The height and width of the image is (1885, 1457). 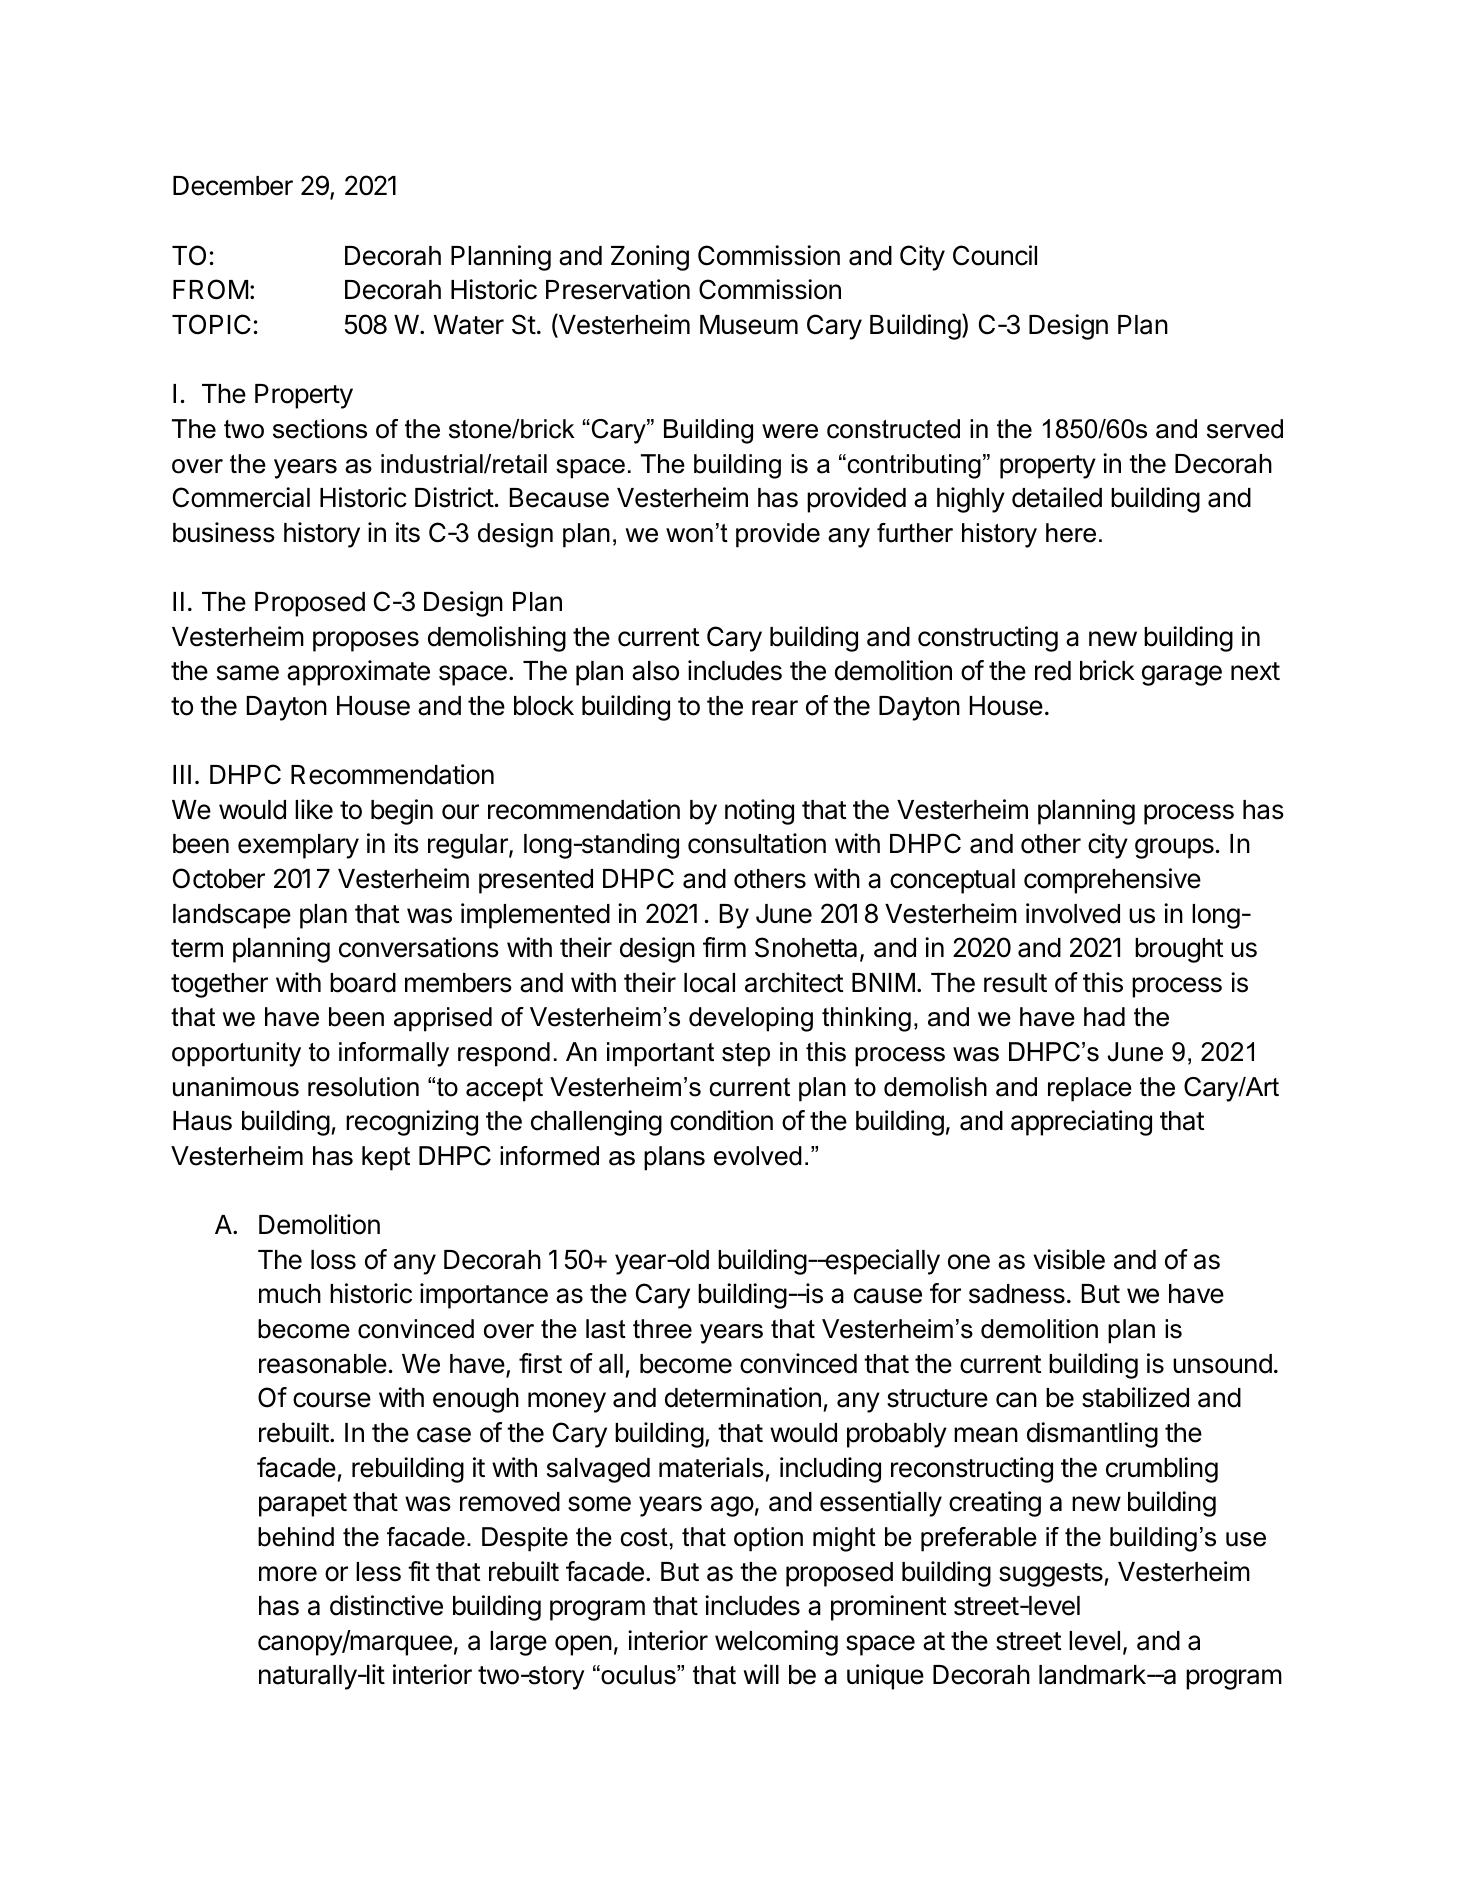 What do you see at coordinates (650, 258) in the image?
I see `Zoning` at bounding box center [650, 258].
